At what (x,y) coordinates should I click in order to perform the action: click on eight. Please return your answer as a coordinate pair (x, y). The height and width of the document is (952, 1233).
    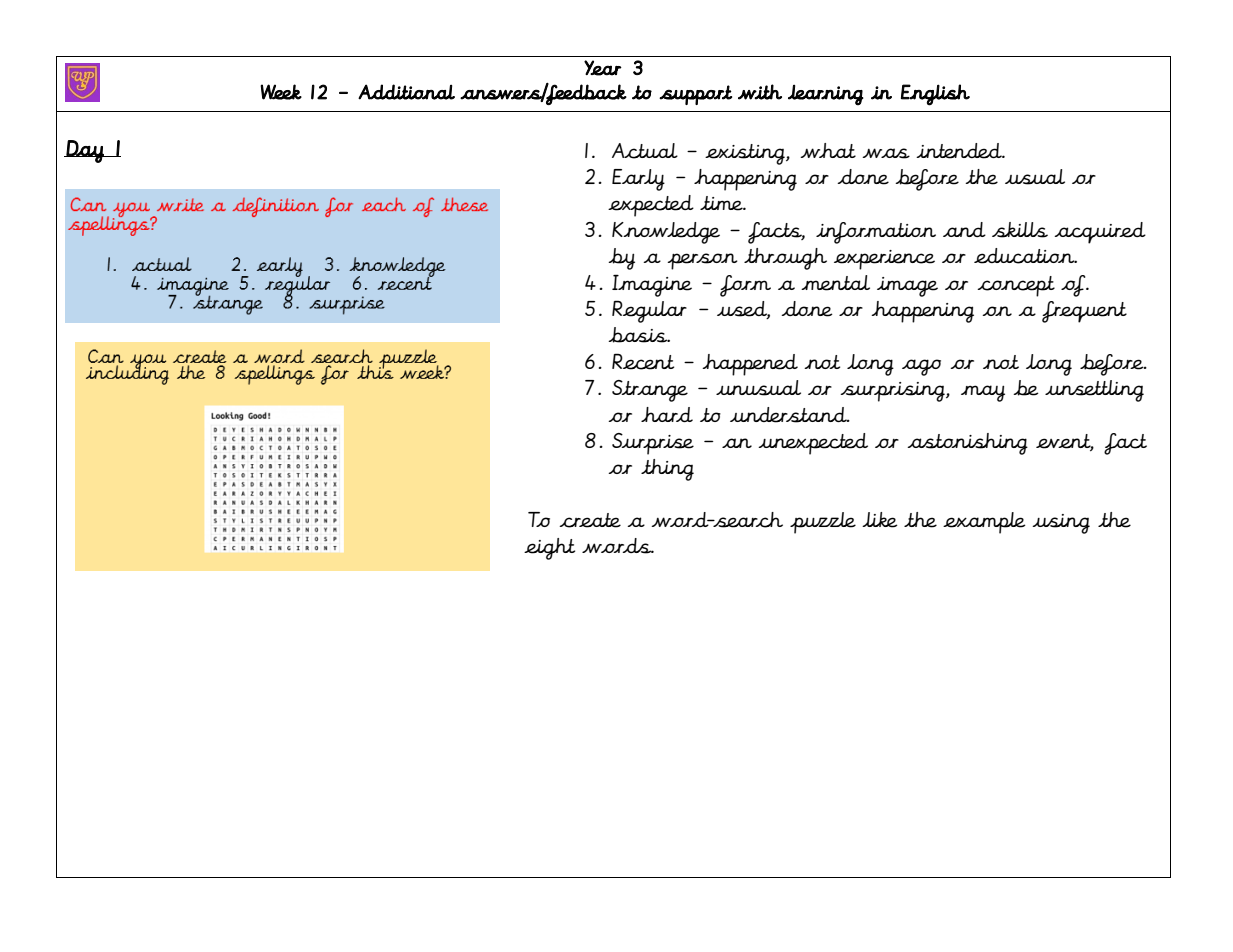
    Looking at the image, I should click on (549, 549).
